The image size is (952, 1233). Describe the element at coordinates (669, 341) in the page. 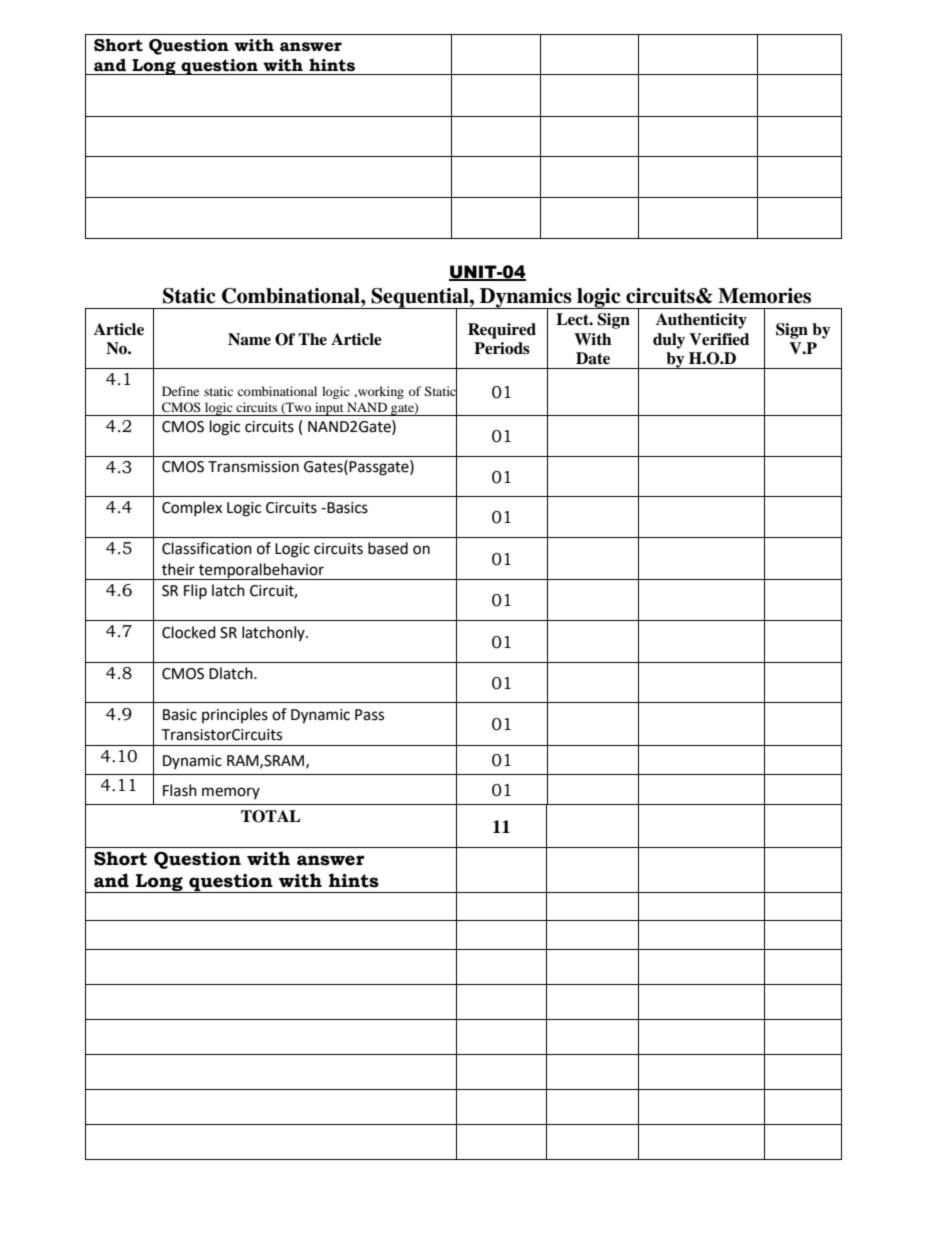

I see `duly` at that location.
